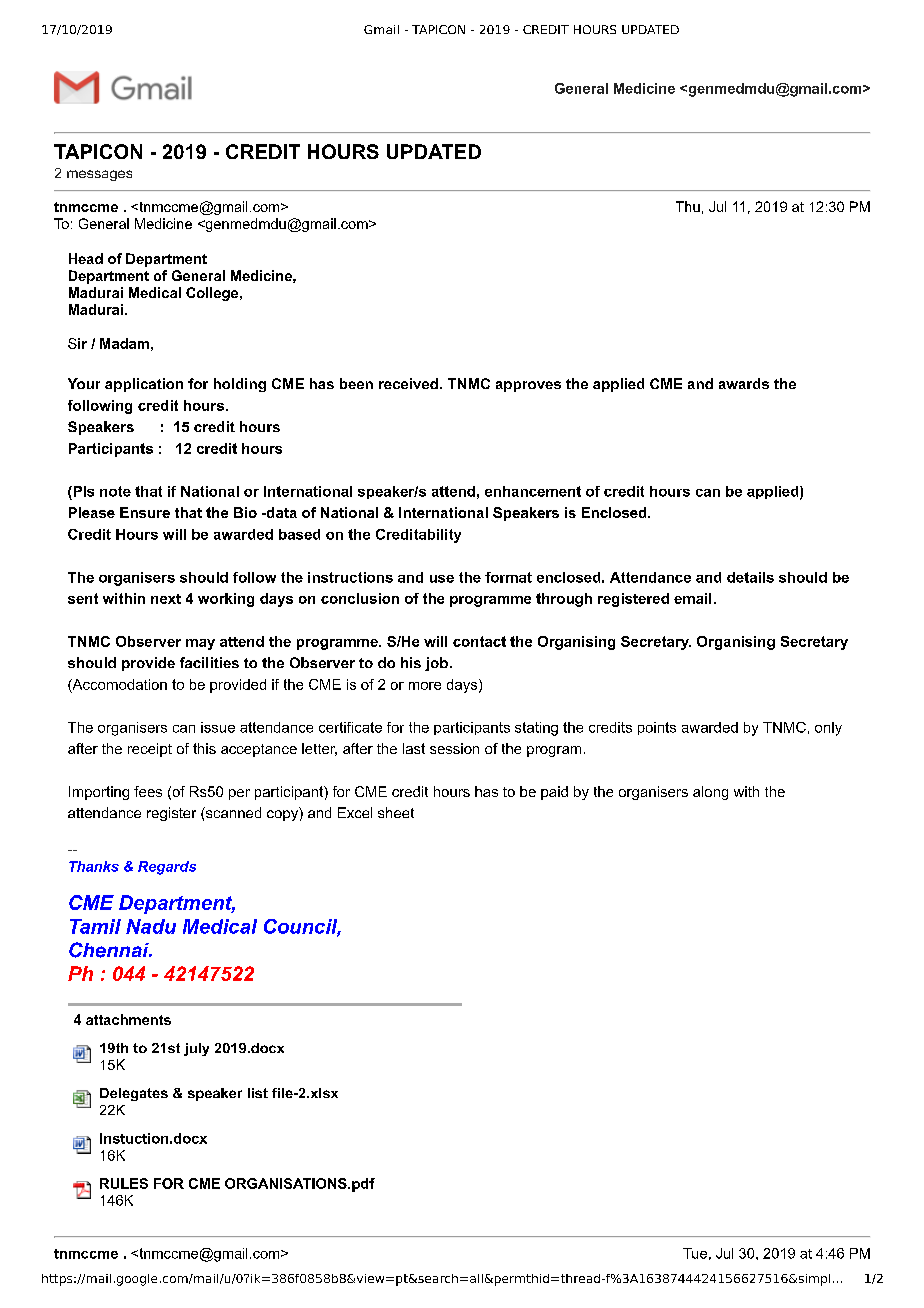  I want to click on facilities, so click(209, 662).
